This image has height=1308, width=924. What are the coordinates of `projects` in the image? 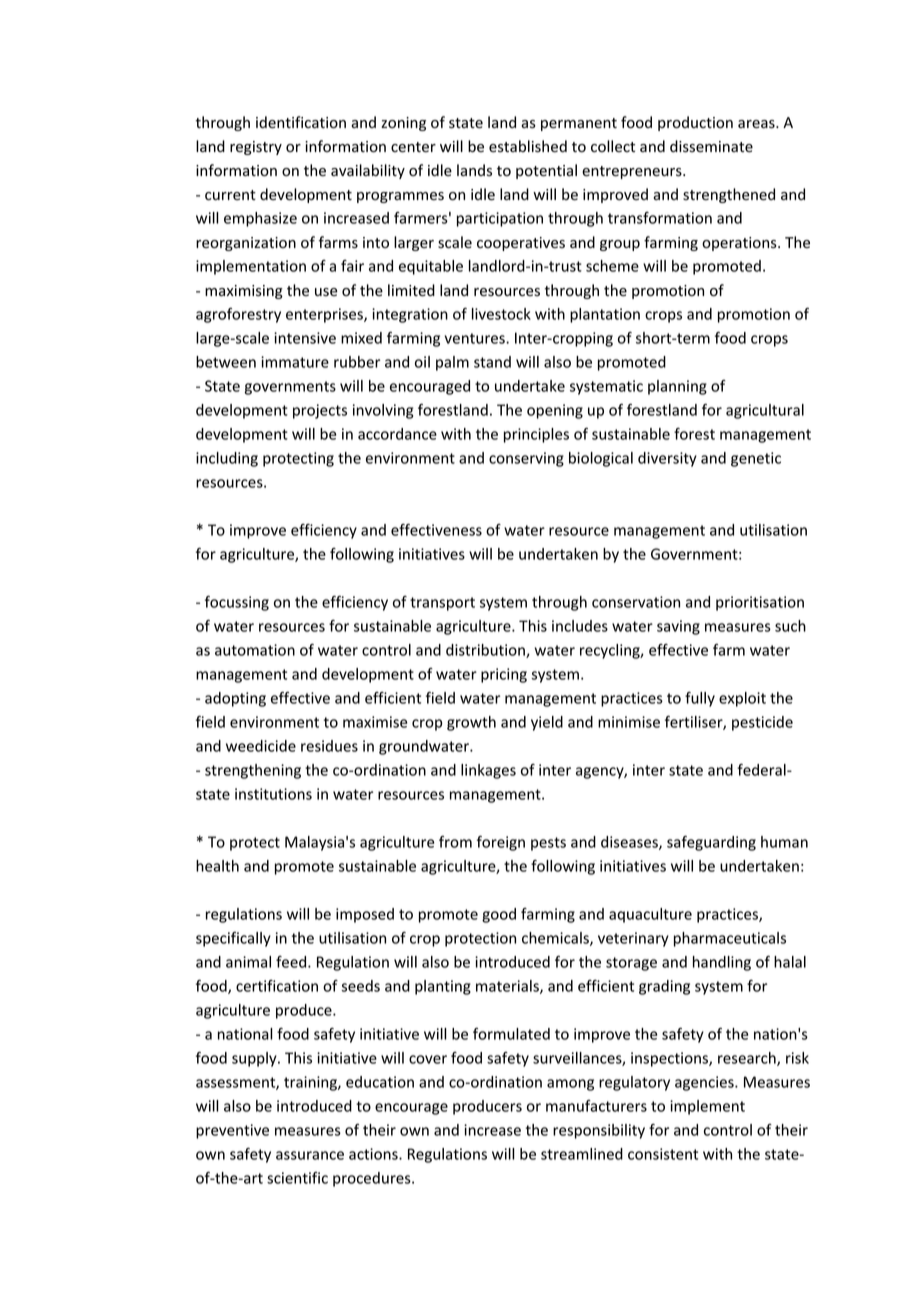 It's located at (320, 411).
